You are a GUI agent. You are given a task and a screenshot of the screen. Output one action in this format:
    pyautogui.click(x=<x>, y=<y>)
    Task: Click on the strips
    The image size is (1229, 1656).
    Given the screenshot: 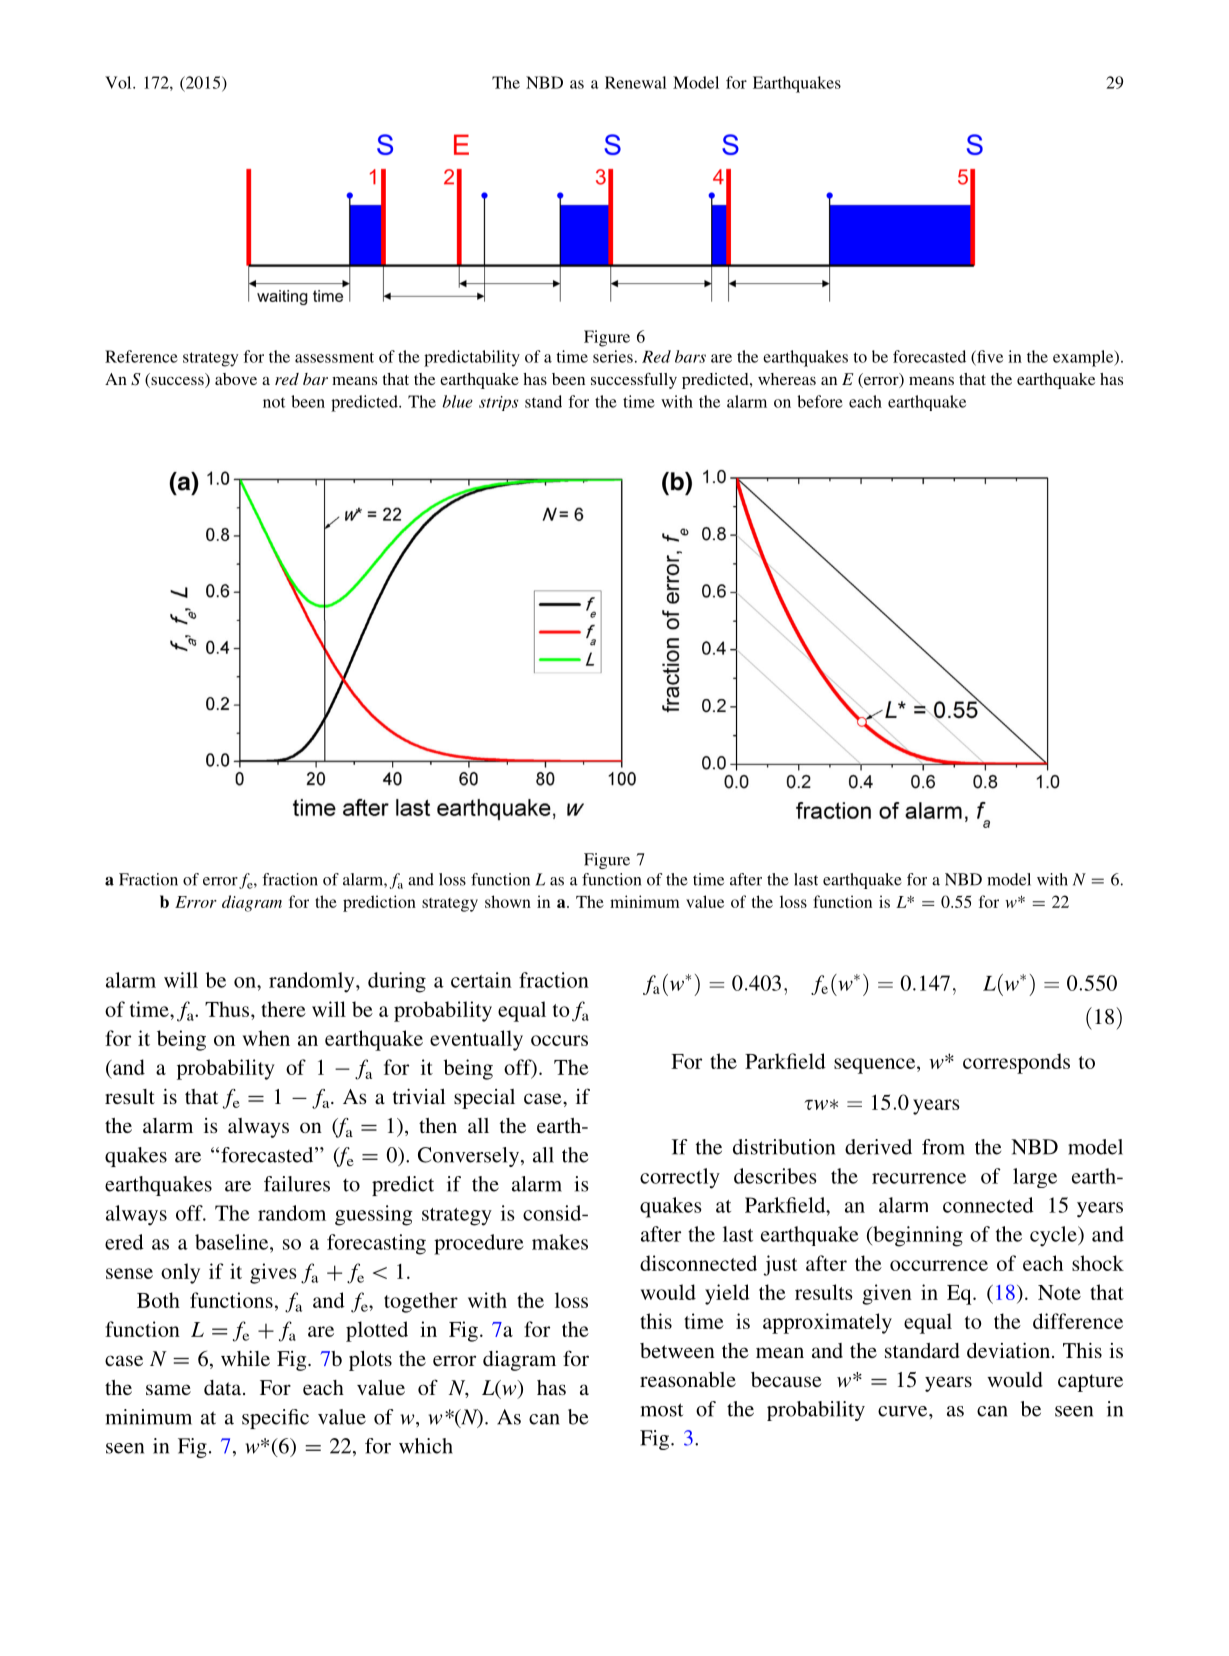 What is the action you would take?
    pyautogui.click(x=498, y=403)
